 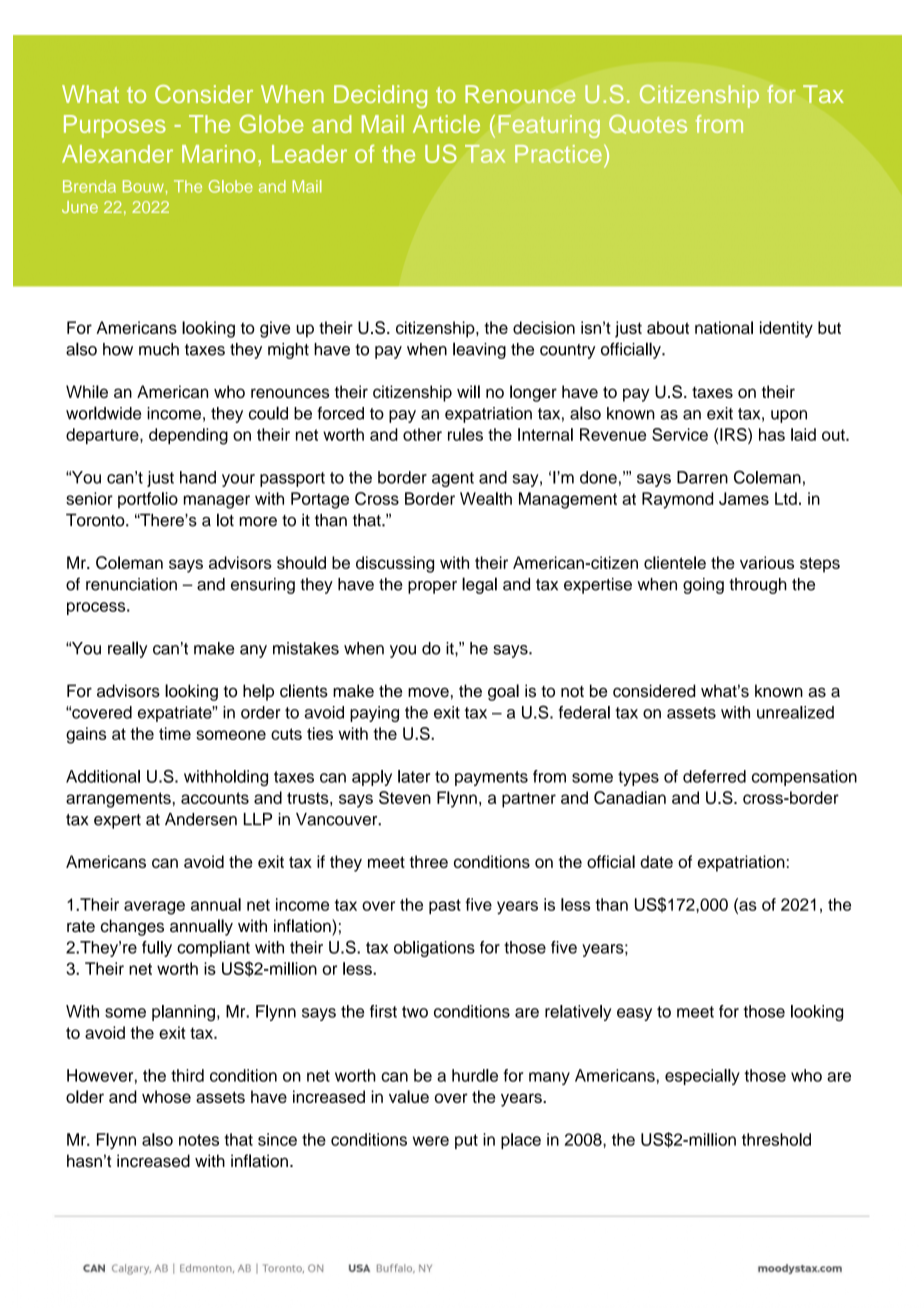 What do you see at coordinates (776, 1139) in the image?
I see `threshold` at bounding box center [776, 1139].
